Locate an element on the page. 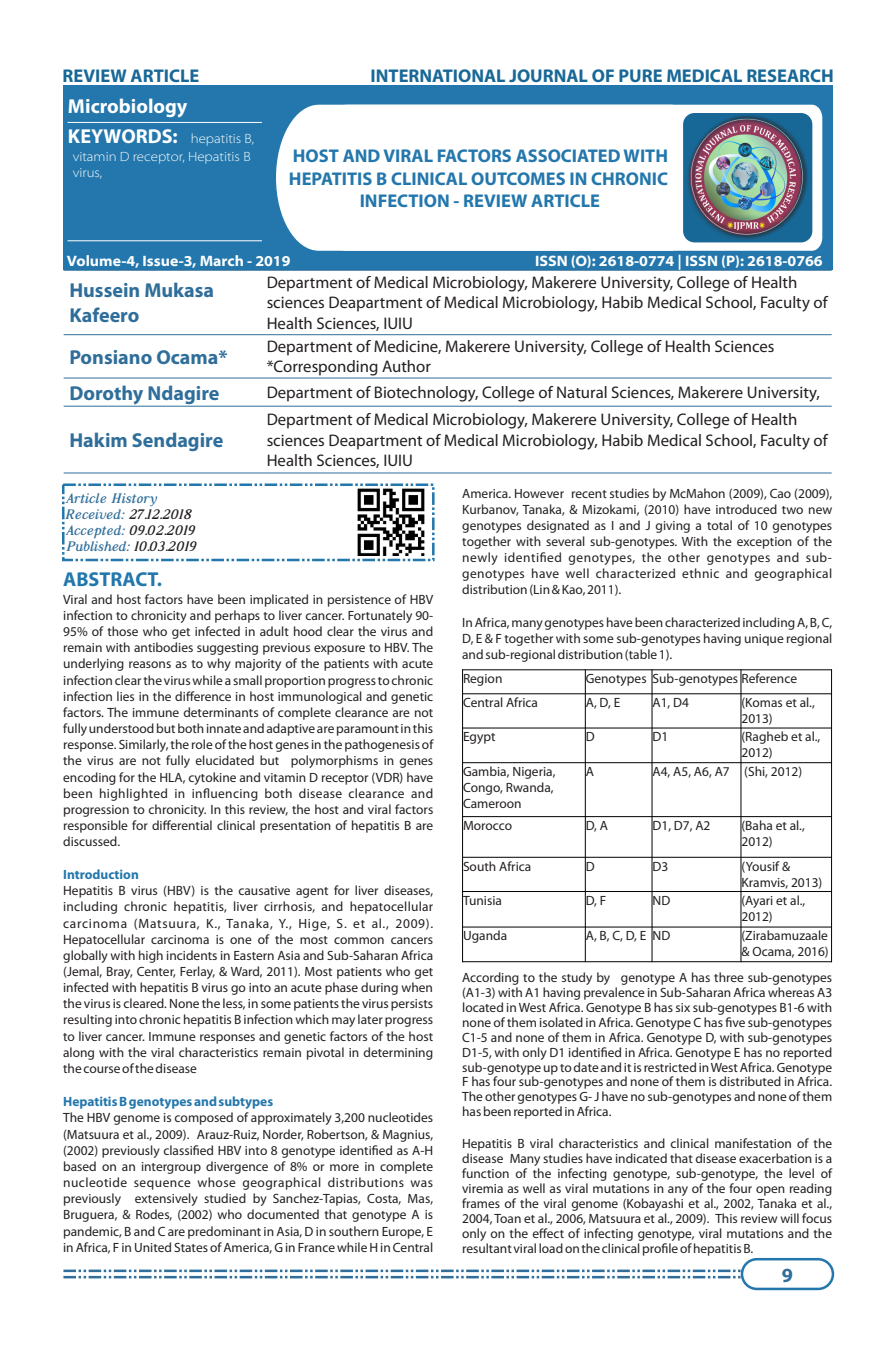  frames is located at coordinates (481, 1203).
